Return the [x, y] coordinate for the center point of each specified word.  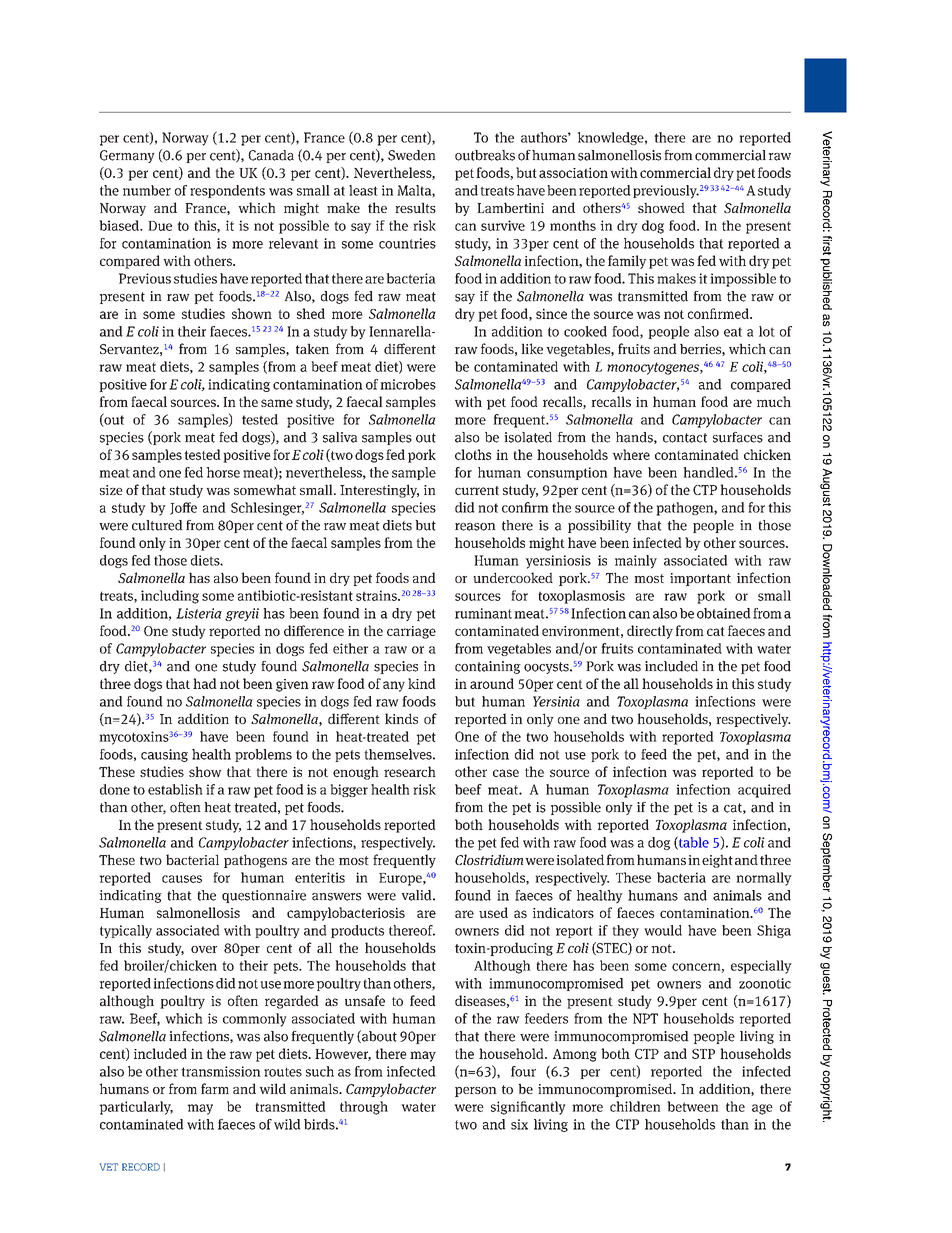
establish [175, 789]
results [415, 207]
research [410, 771]
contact [685, 438]
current [477, 490]
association [573, 172]
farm [215, 1088]
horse [223, 472]
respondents [227, 191]
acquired [764, 791]
